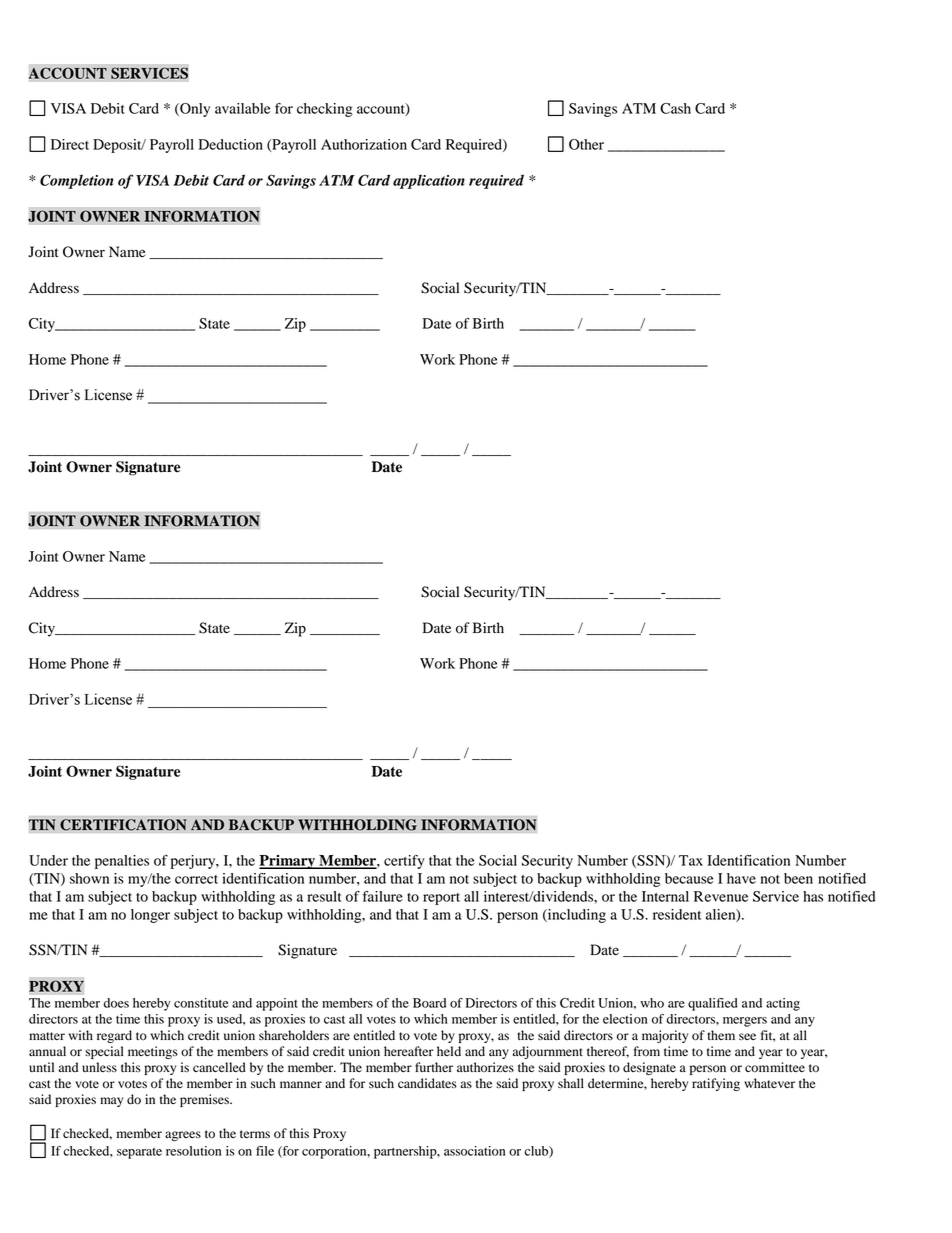  Describe the element at coordinates (77, 181) in the screenshot. I see `Completion` at that location.
